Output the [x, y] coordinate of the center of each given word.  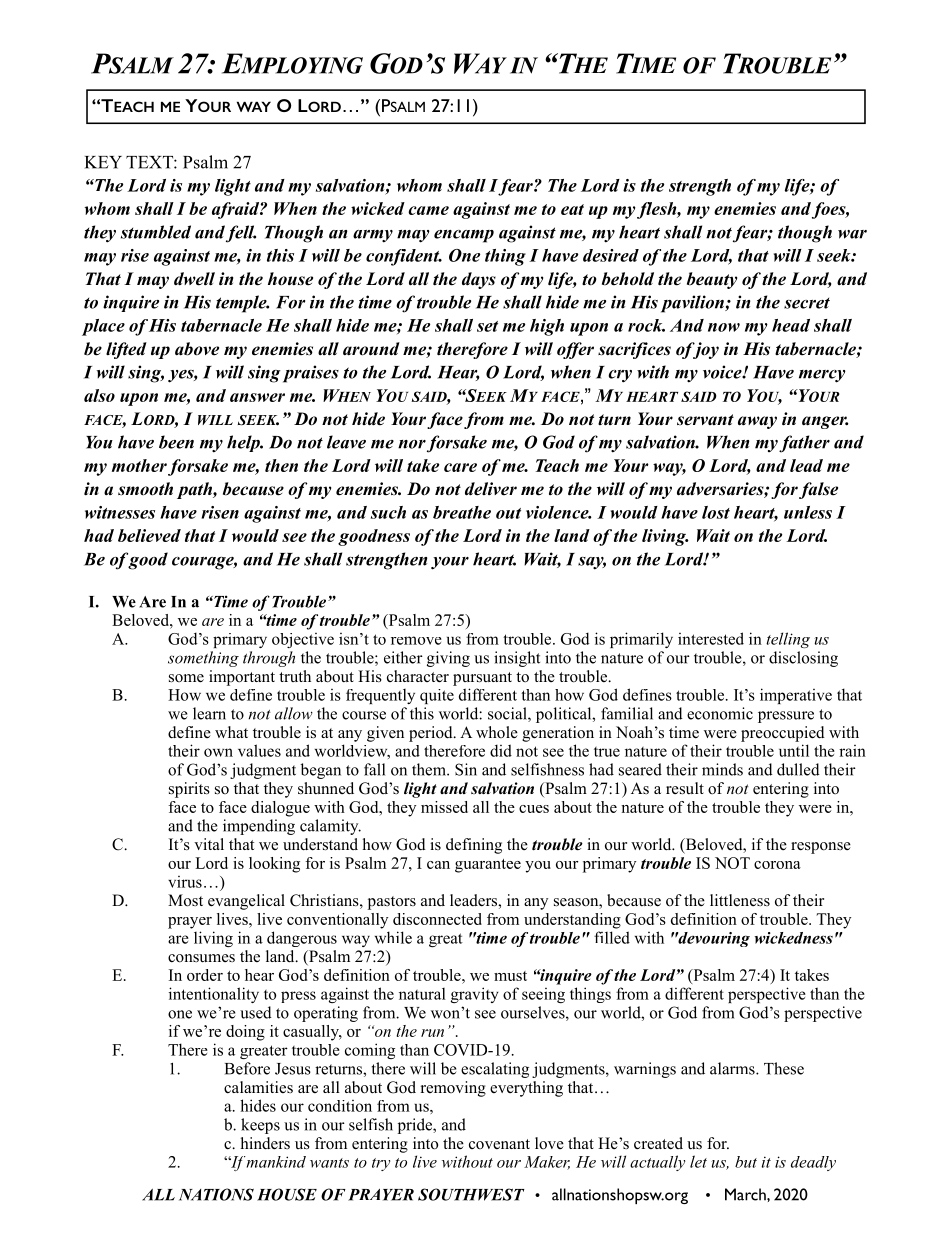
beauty [712, 280]
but [746, 1162]
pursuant [482, 679]
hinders [265, 1143]
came [428, 210]
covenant [499, 1144]
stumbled [156, 232]
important [242, 678]
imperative [796, 696]
